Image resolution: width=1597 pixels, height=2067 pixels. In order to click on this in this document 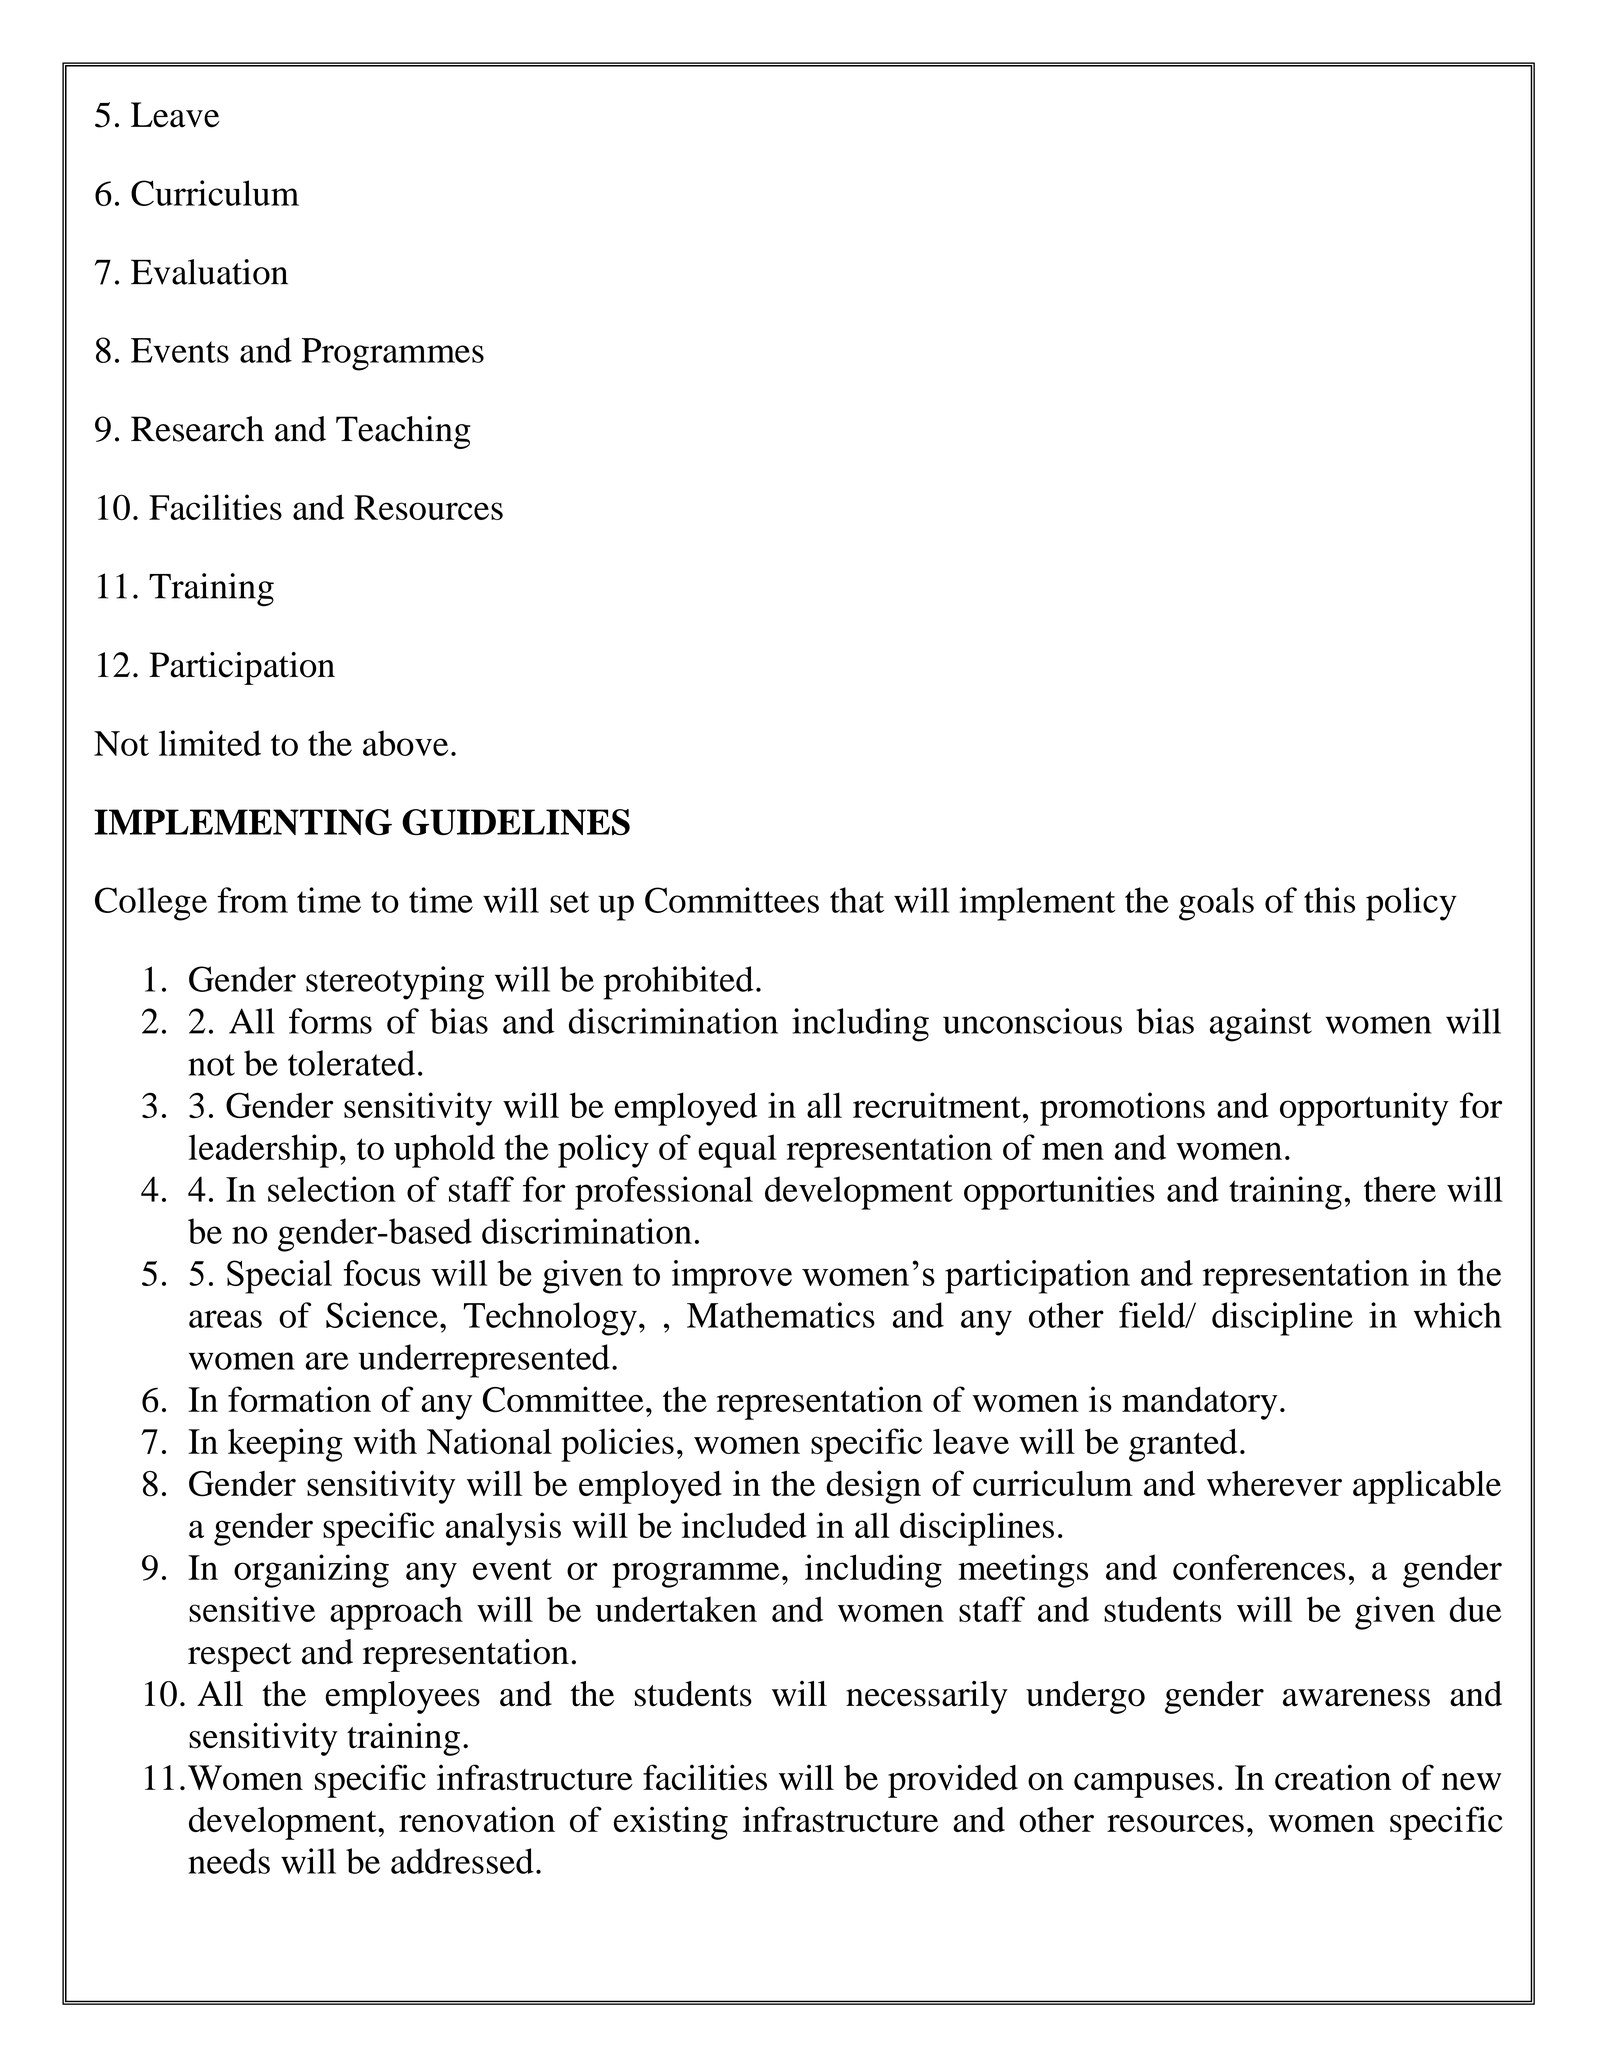, I will do `click(1329, 900)`.
